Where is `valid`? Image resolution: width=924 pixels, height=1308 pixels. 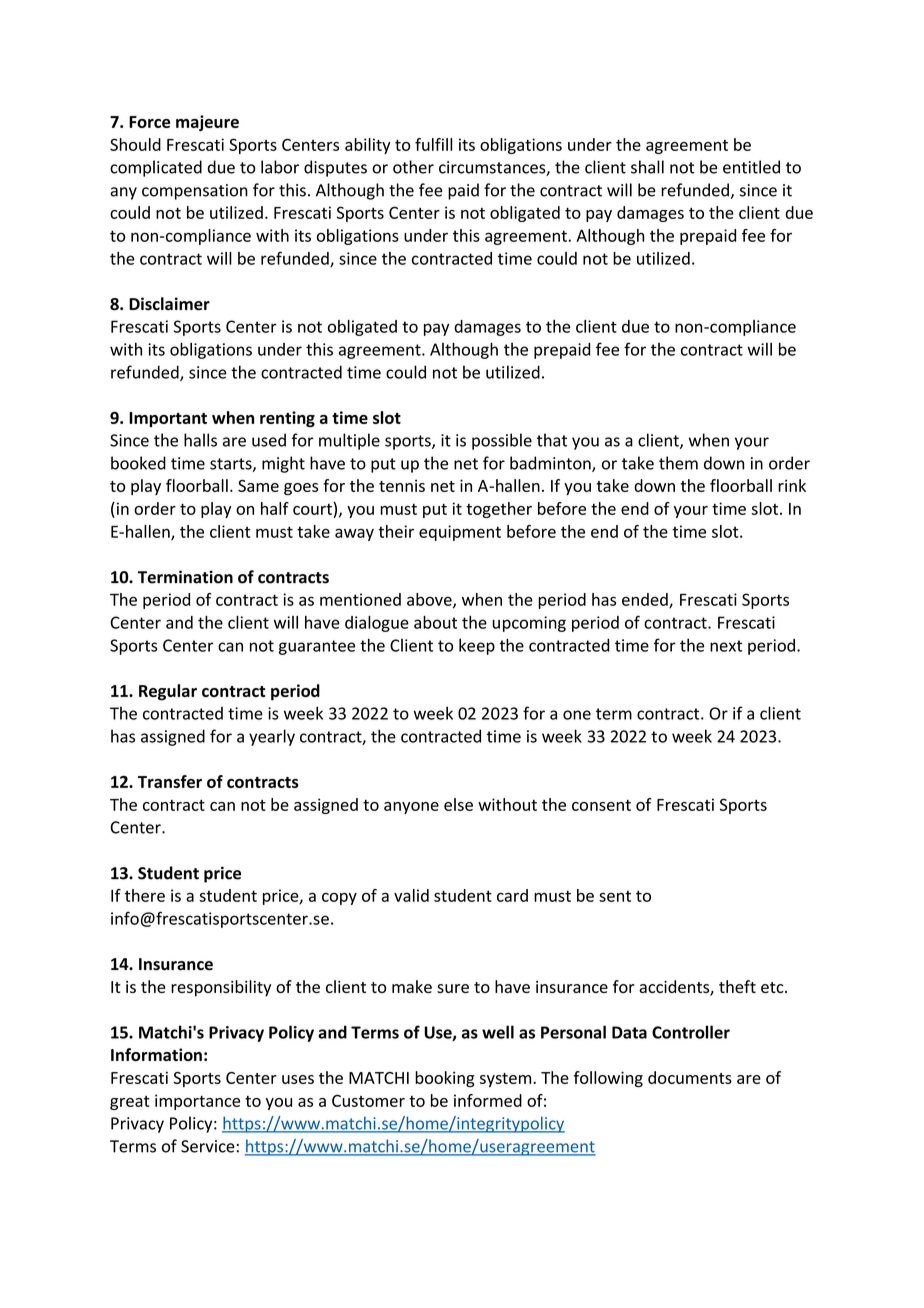
valid is located at coordinates (411, 895).
